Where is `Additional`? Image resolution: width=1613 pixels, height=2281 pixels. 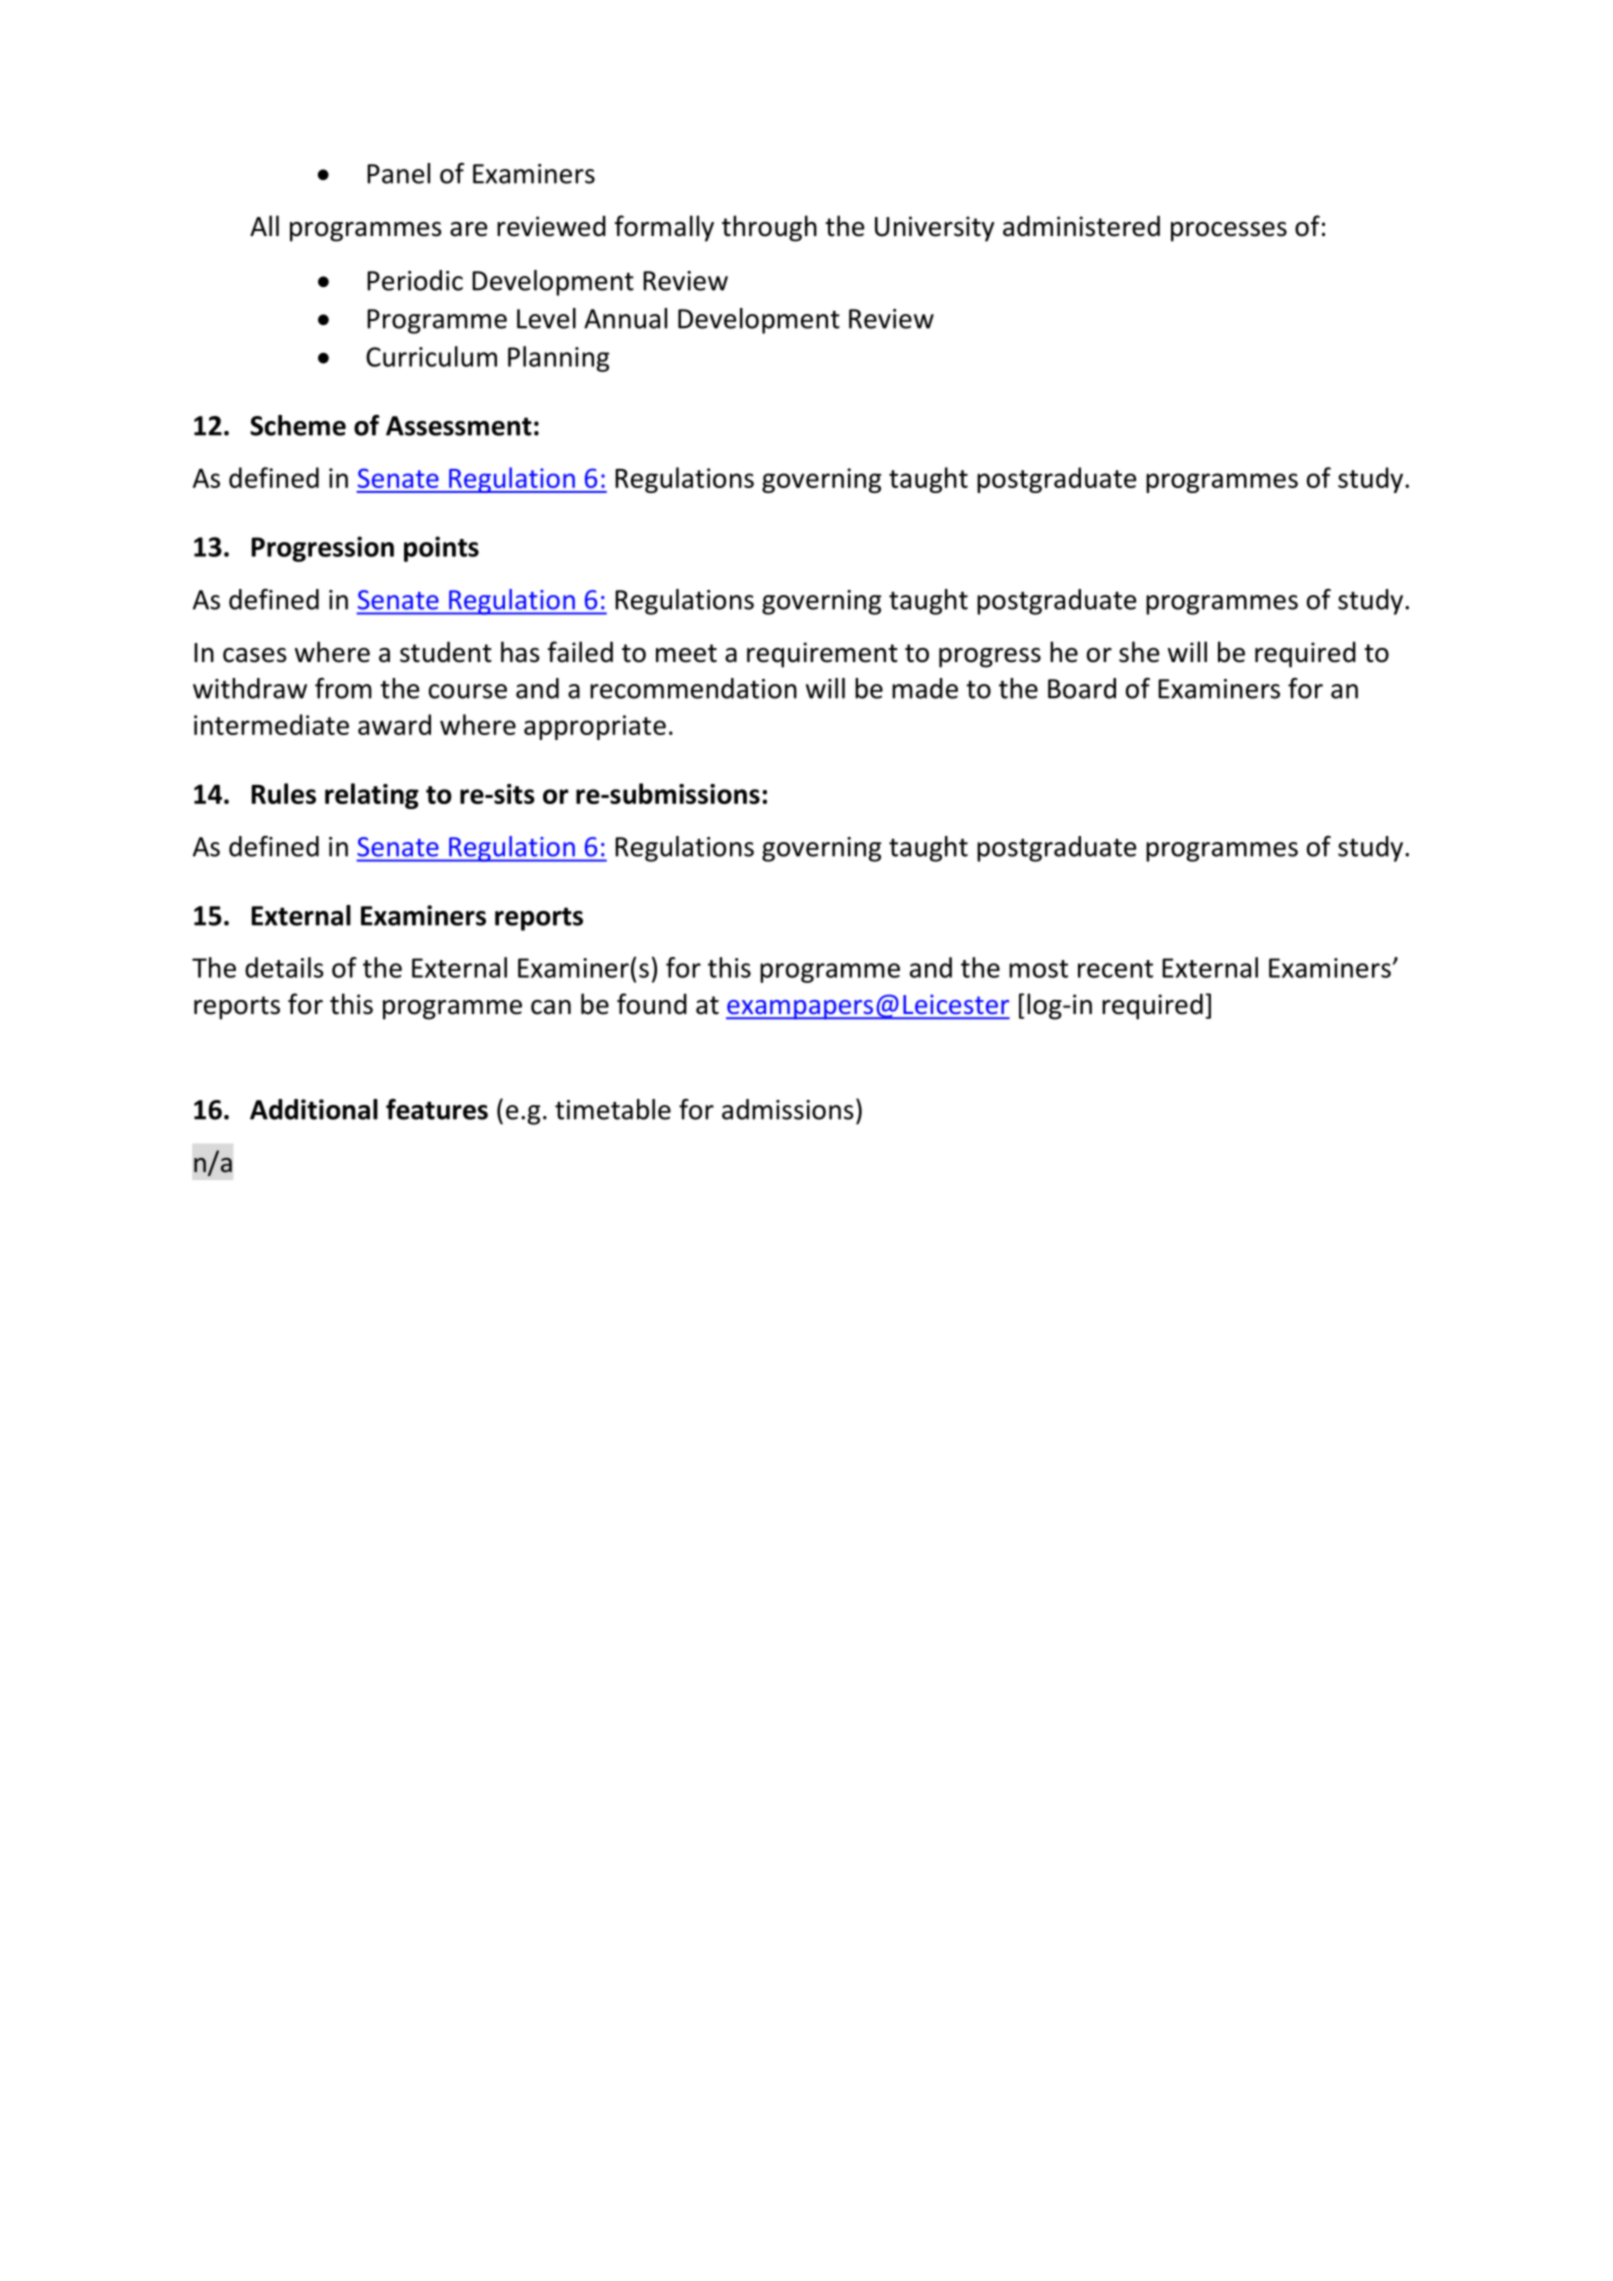 Additional is located at coordinates (314, 1109).
